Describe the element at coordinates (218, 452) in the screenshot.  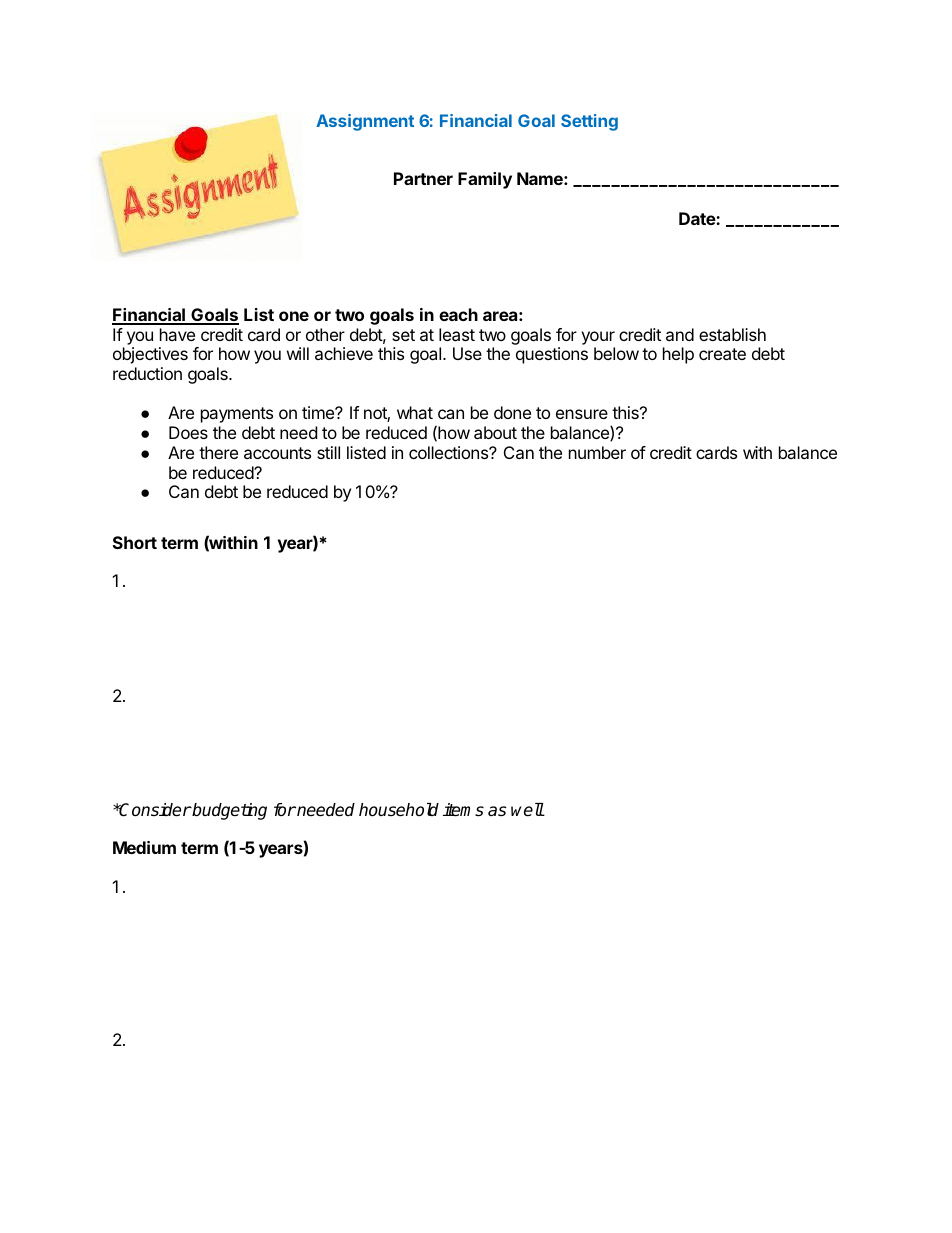
I see `there` at that location.
